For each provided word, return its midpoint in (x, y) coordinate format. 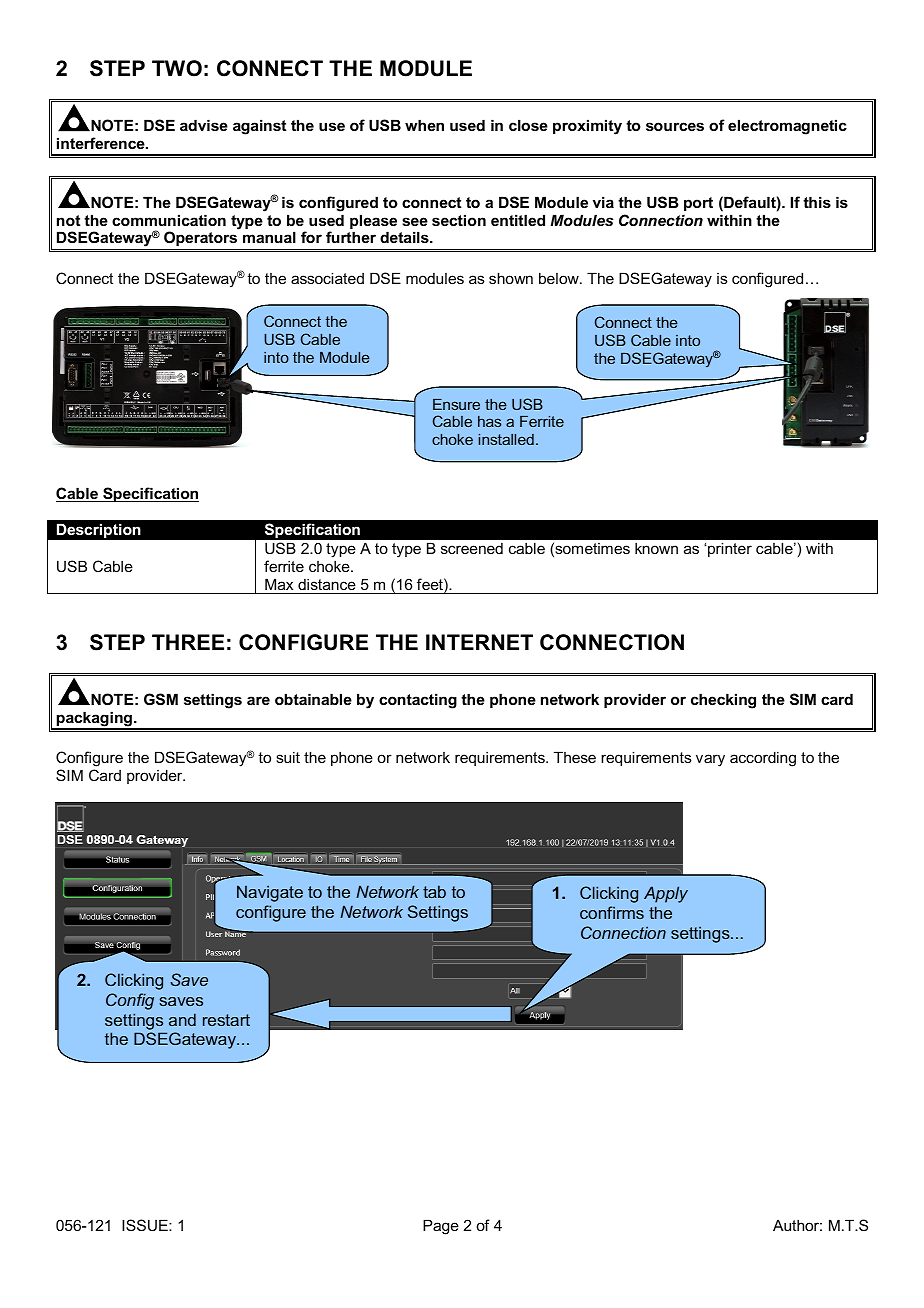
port (698, 204)
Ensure (456, 404)
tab (434, 891)
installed (506, 439)
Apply (666, 894)
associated (327, 278)
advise (204, 125)
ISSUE (146, 1225)
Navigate (270, 893)
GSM (161, 699)
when (424, 125)
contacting (418, 701)
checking (723, 701)
